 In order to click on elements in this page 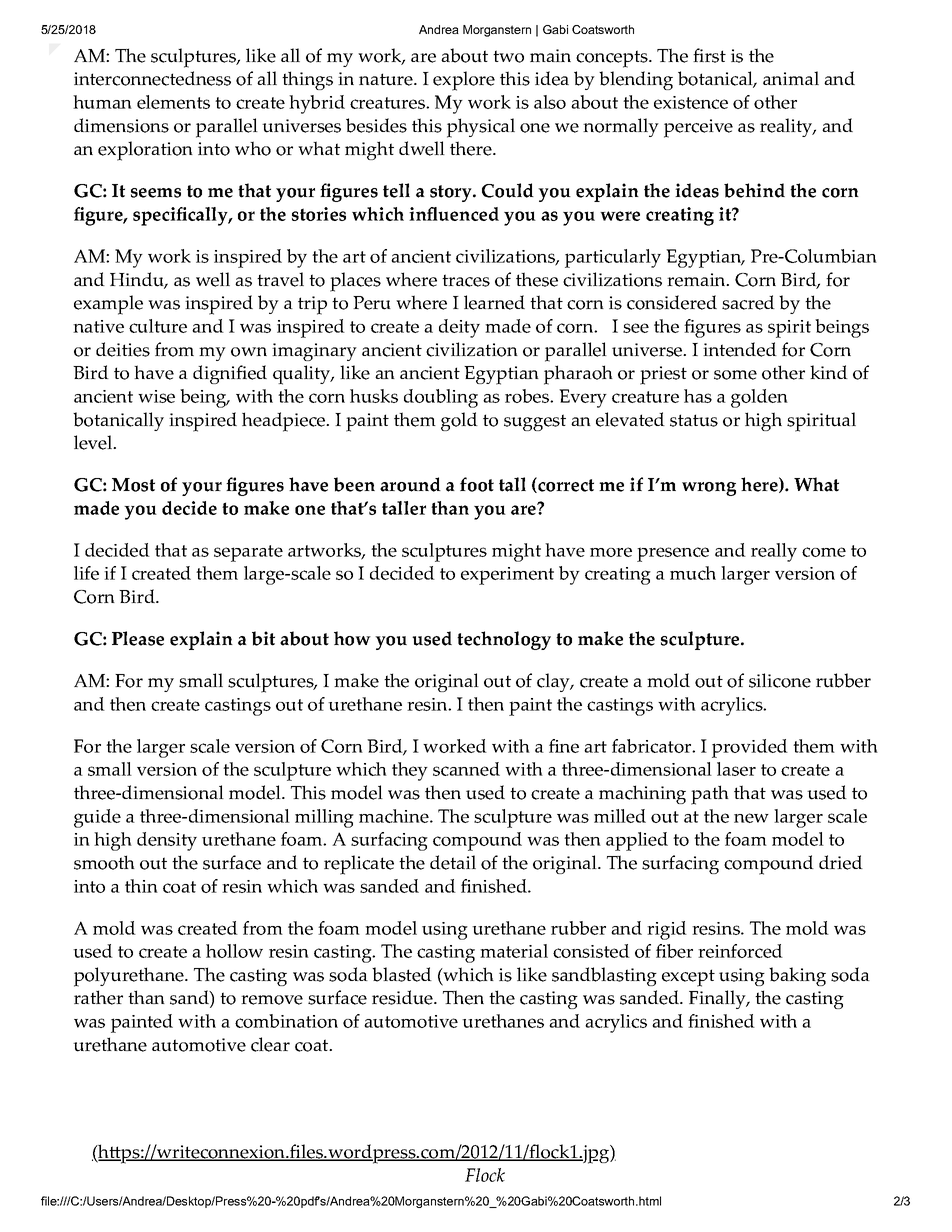, I will do `click(173, 102)`.
